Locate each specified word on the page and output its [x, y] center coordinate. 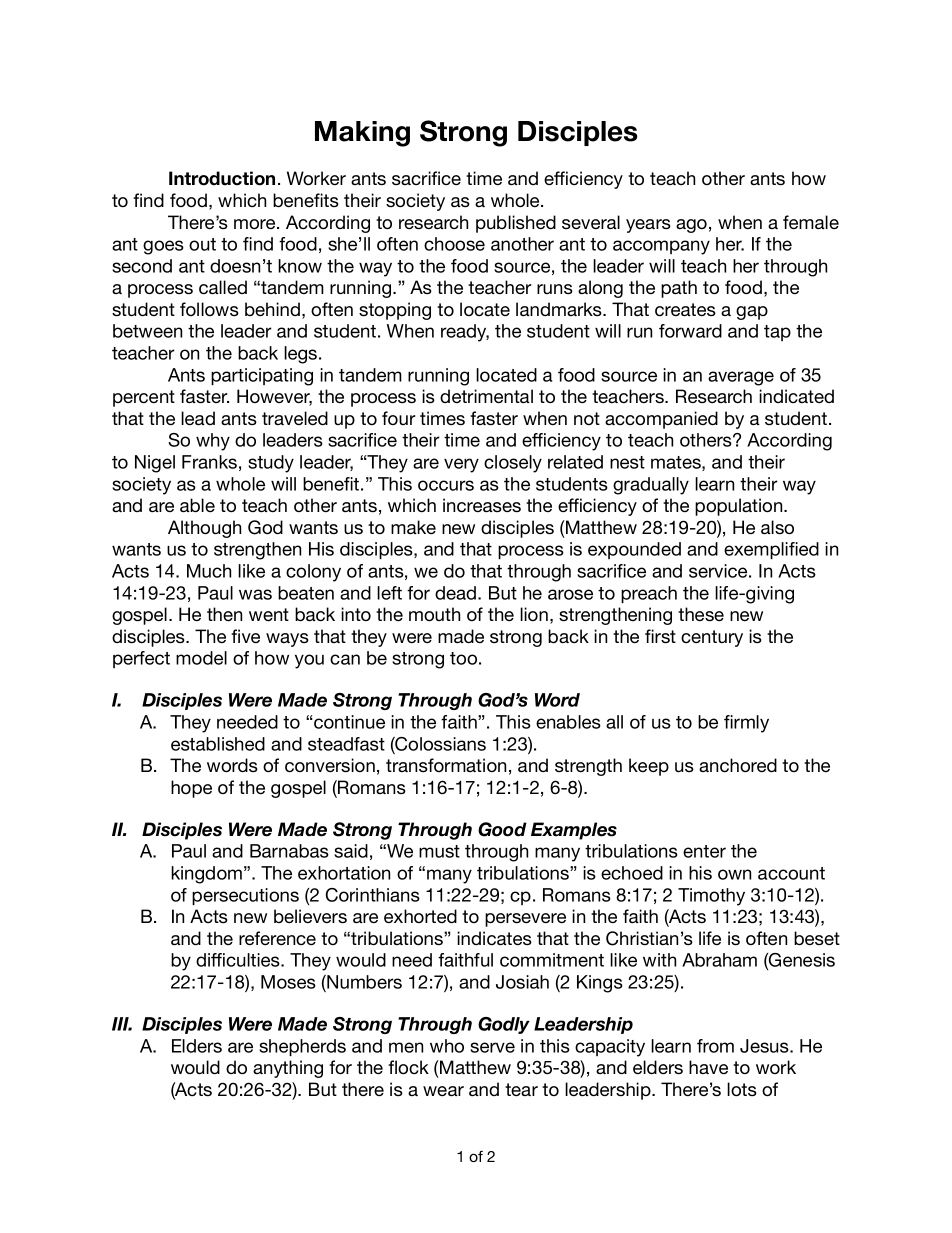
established [218, 744]
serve [492, 1047]
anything [288, 1069]
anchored [738, 765]
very [461, 465]
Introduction [222, 178]
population [740, 507]
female [811, 222]
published [516, 224]
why [213, 442]
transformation [446, 765]
